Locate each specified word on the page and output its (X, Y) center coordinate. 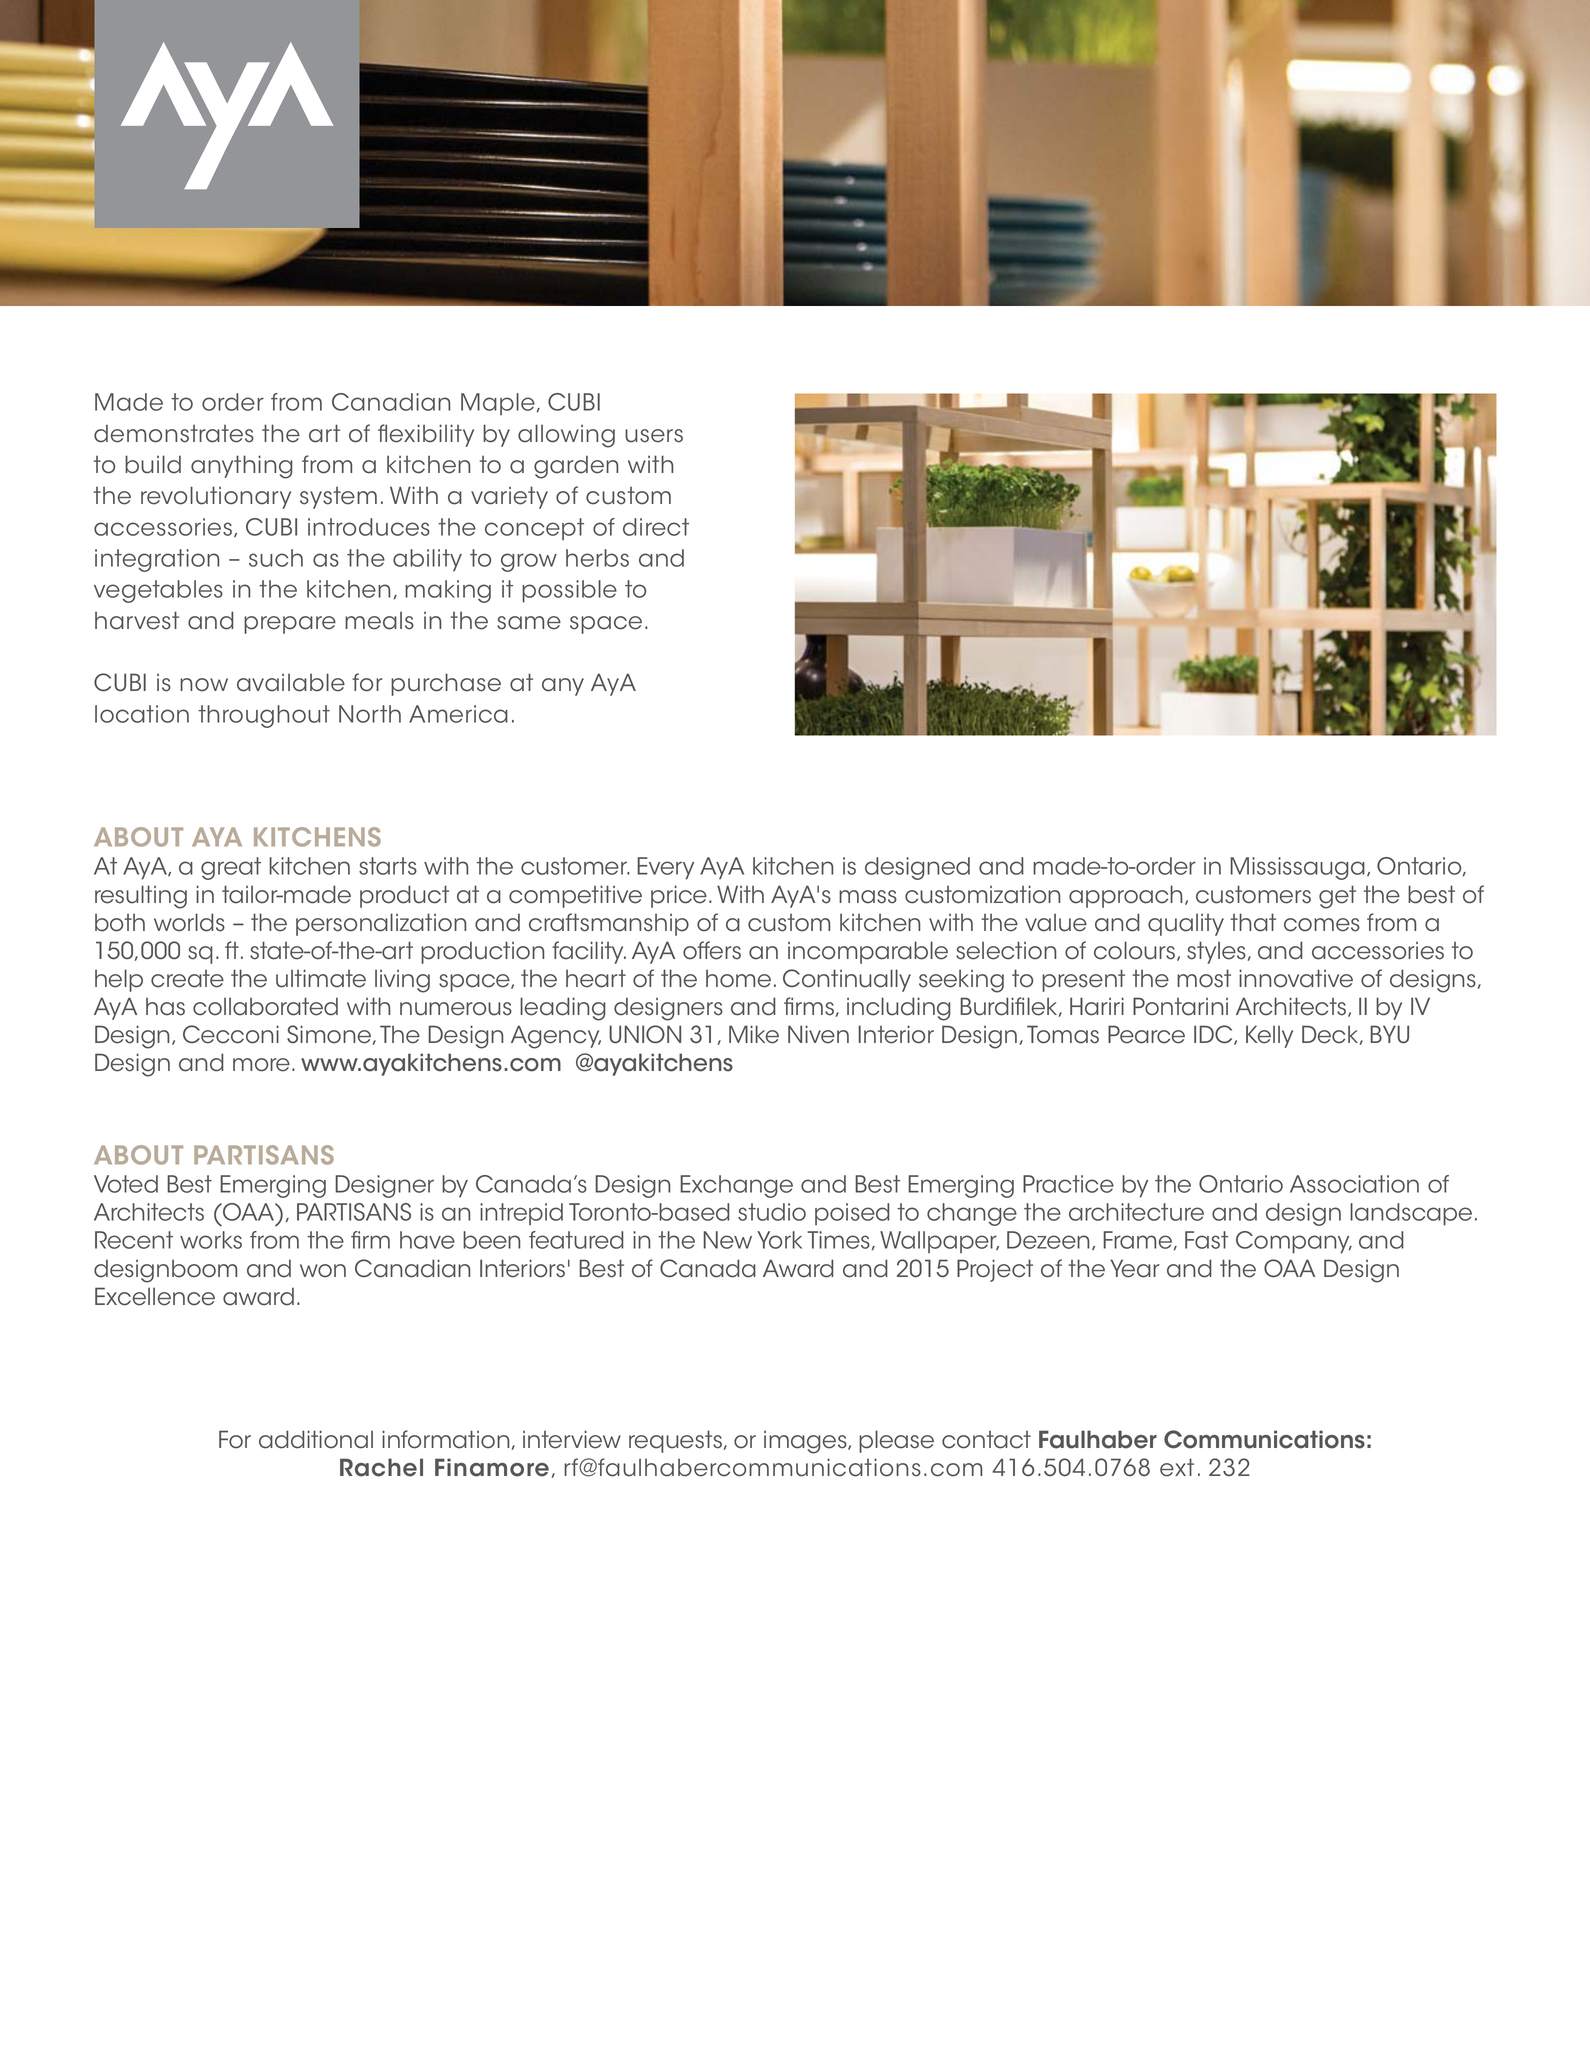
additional (316, 1439)
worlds (189, 922)
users (654, 436)
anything (242, 467)
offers (712, 950)
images (806, 1442)
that (1253, 922)
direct (656, 527)
